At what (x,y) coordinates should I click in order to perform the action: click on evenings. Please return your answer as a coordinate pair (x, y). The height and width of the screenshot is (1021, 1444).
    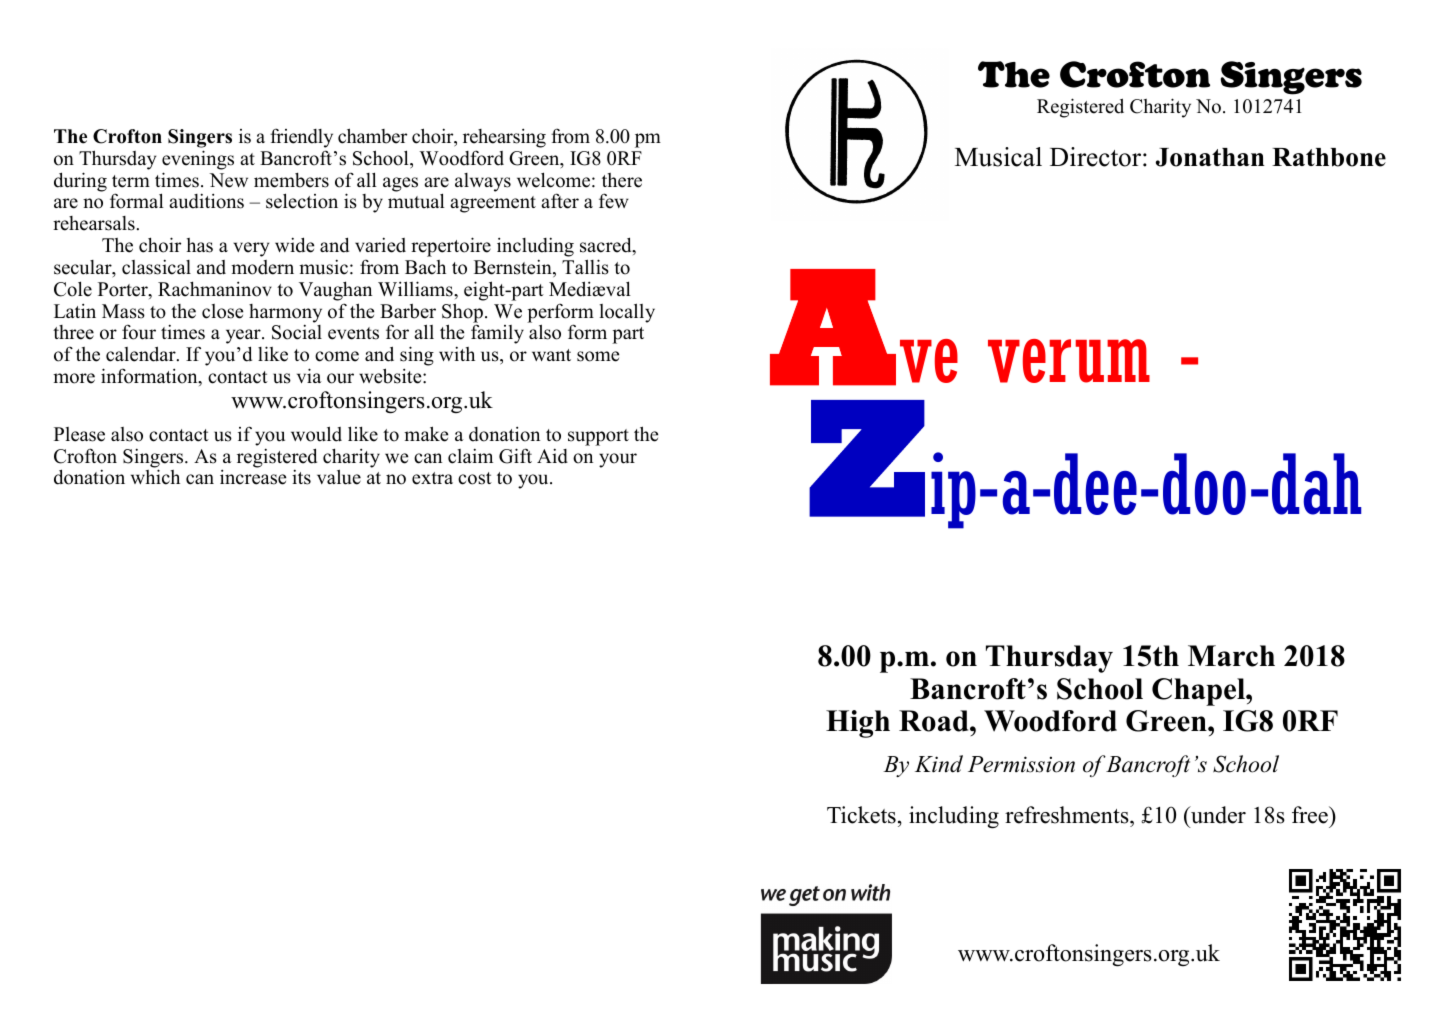
    Looking at the image, I should click on (198, 160).
